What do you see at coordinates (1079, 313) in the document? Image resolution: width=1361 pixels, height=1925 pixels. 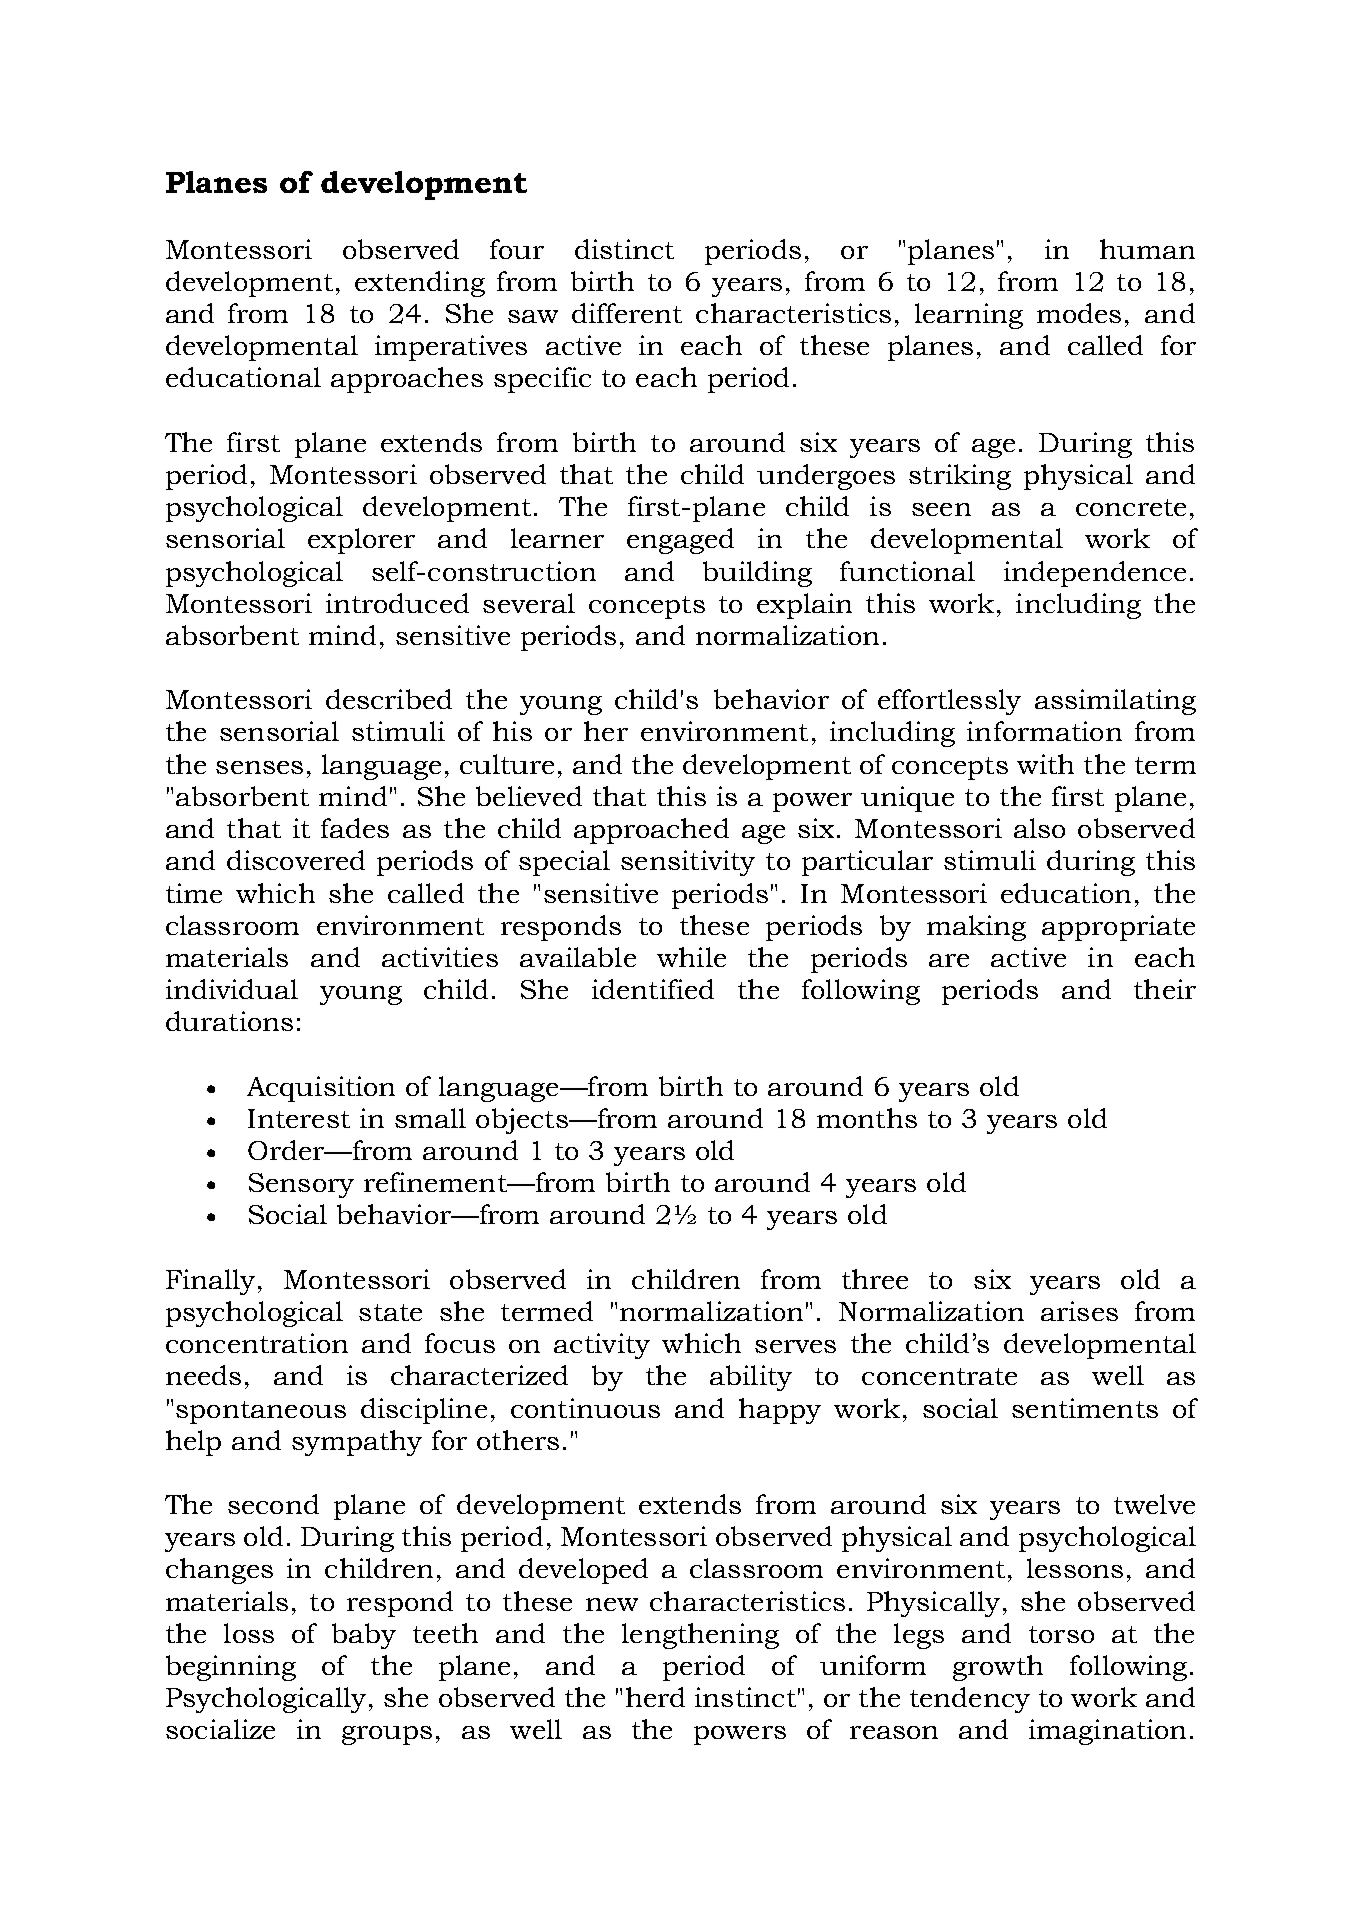 I see `modes` at bounding box center [1079, 313].
